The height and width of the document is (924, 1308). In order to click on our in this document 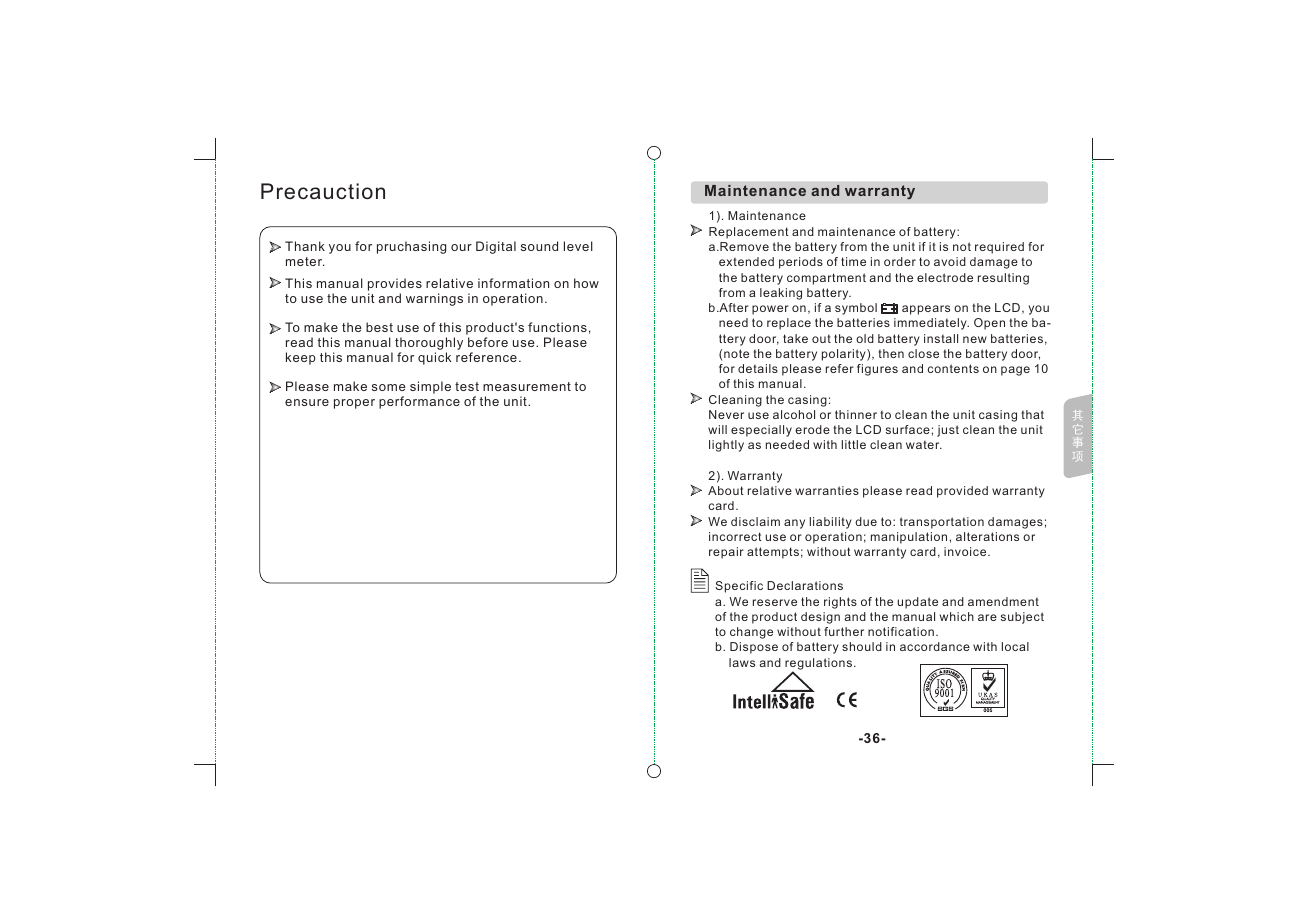, I will do `click(461, 247)`.
